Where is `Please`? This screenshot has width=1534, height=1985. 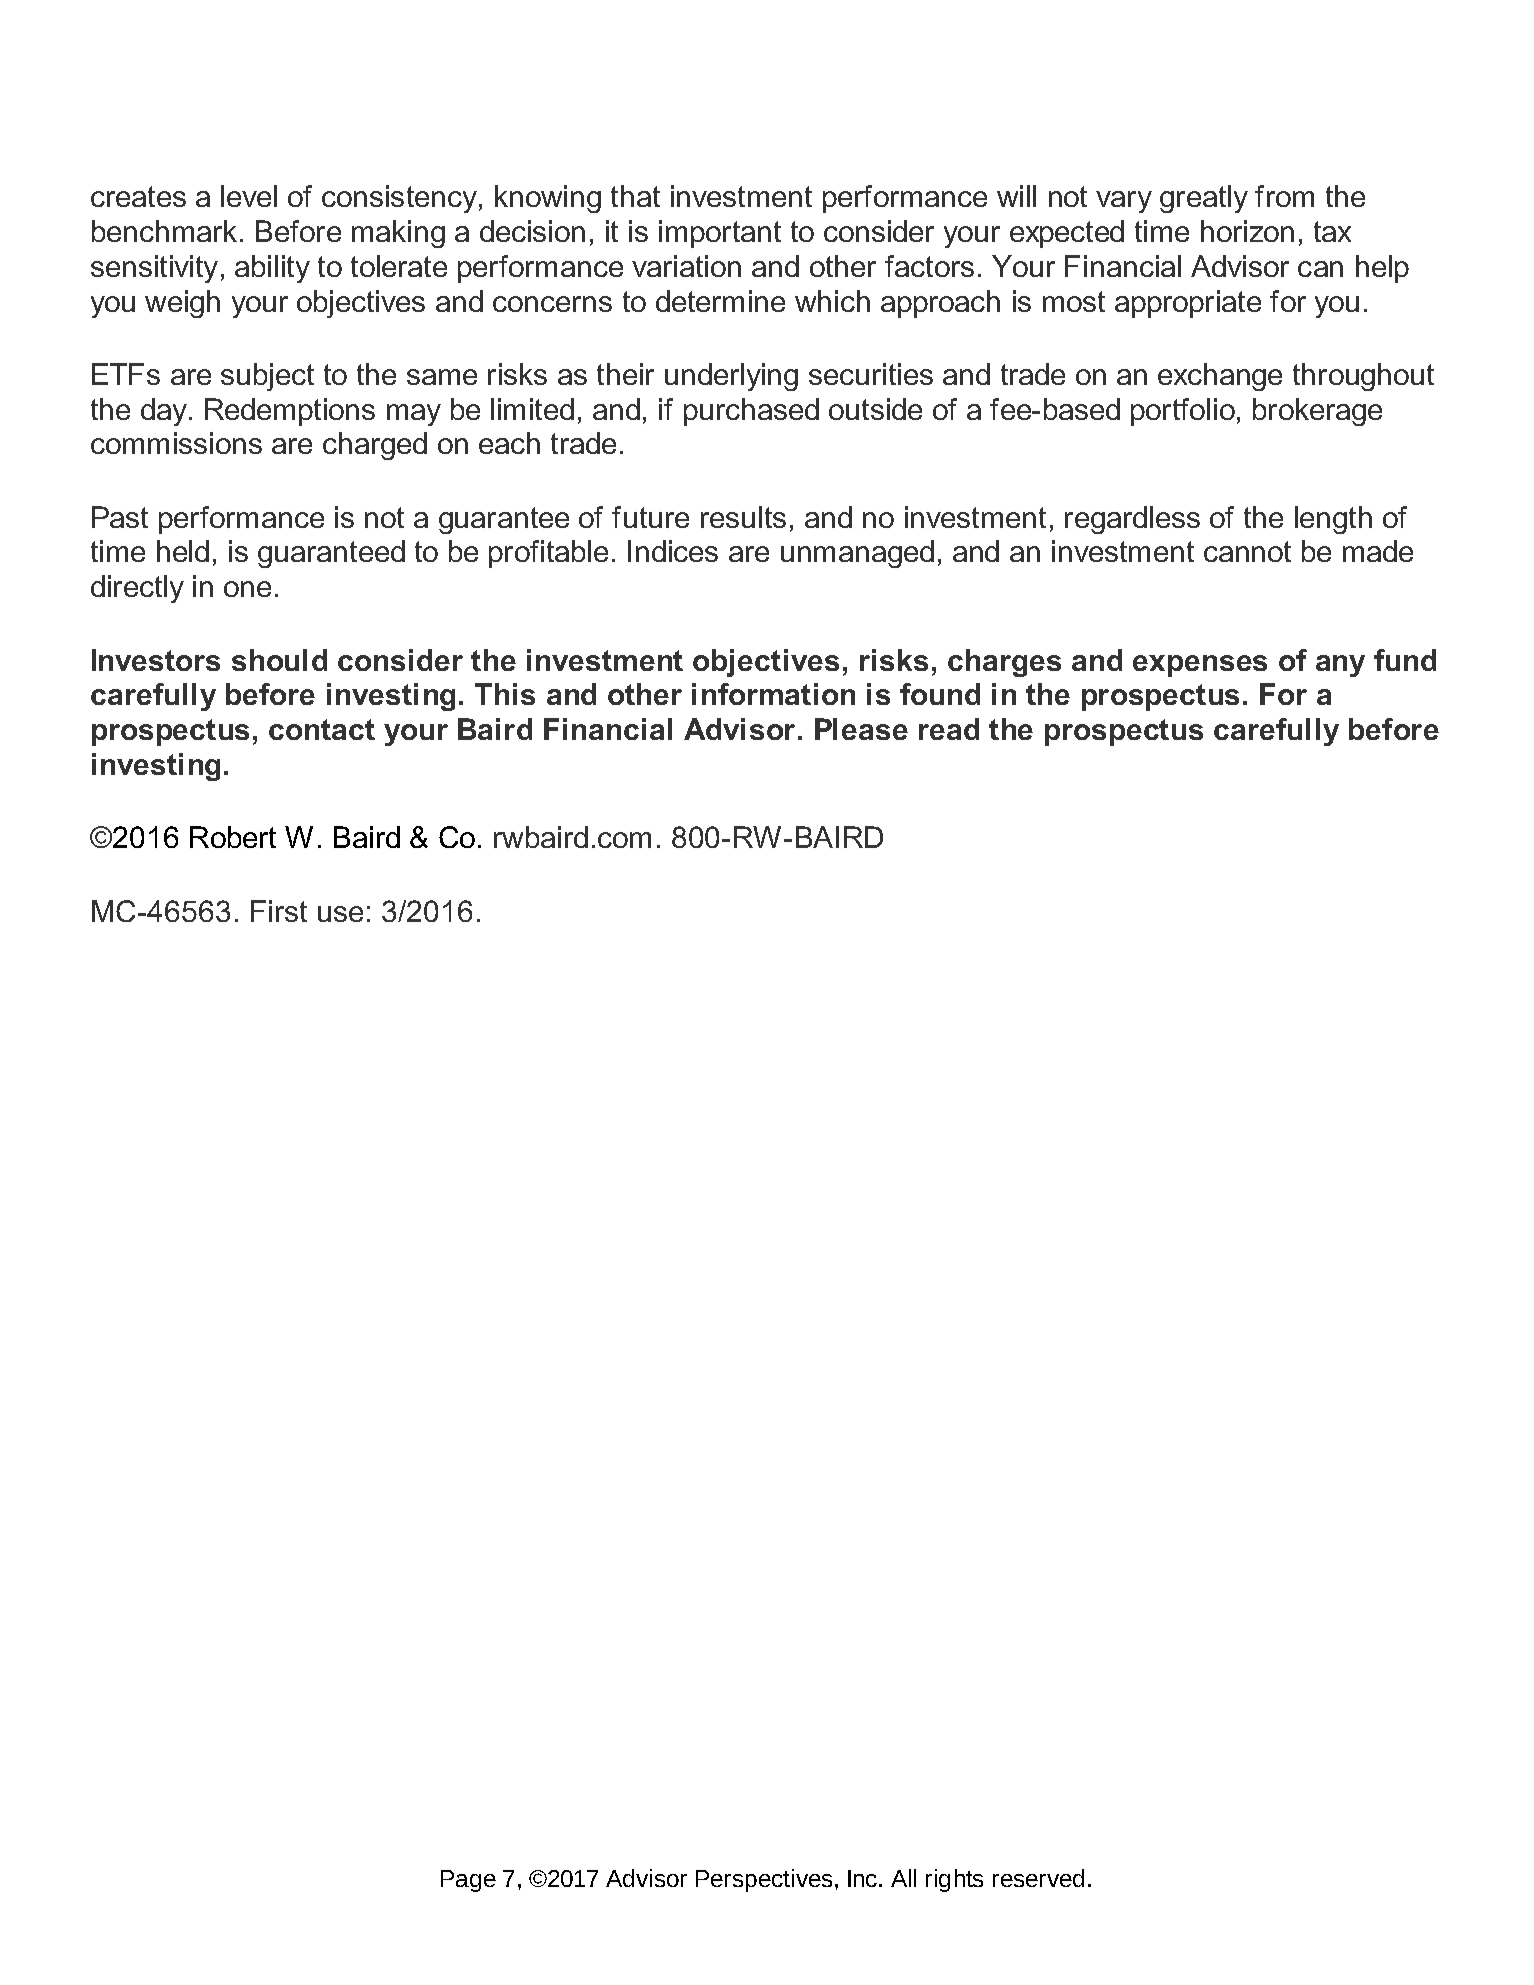
Please is located at coordinates (861, 729).
